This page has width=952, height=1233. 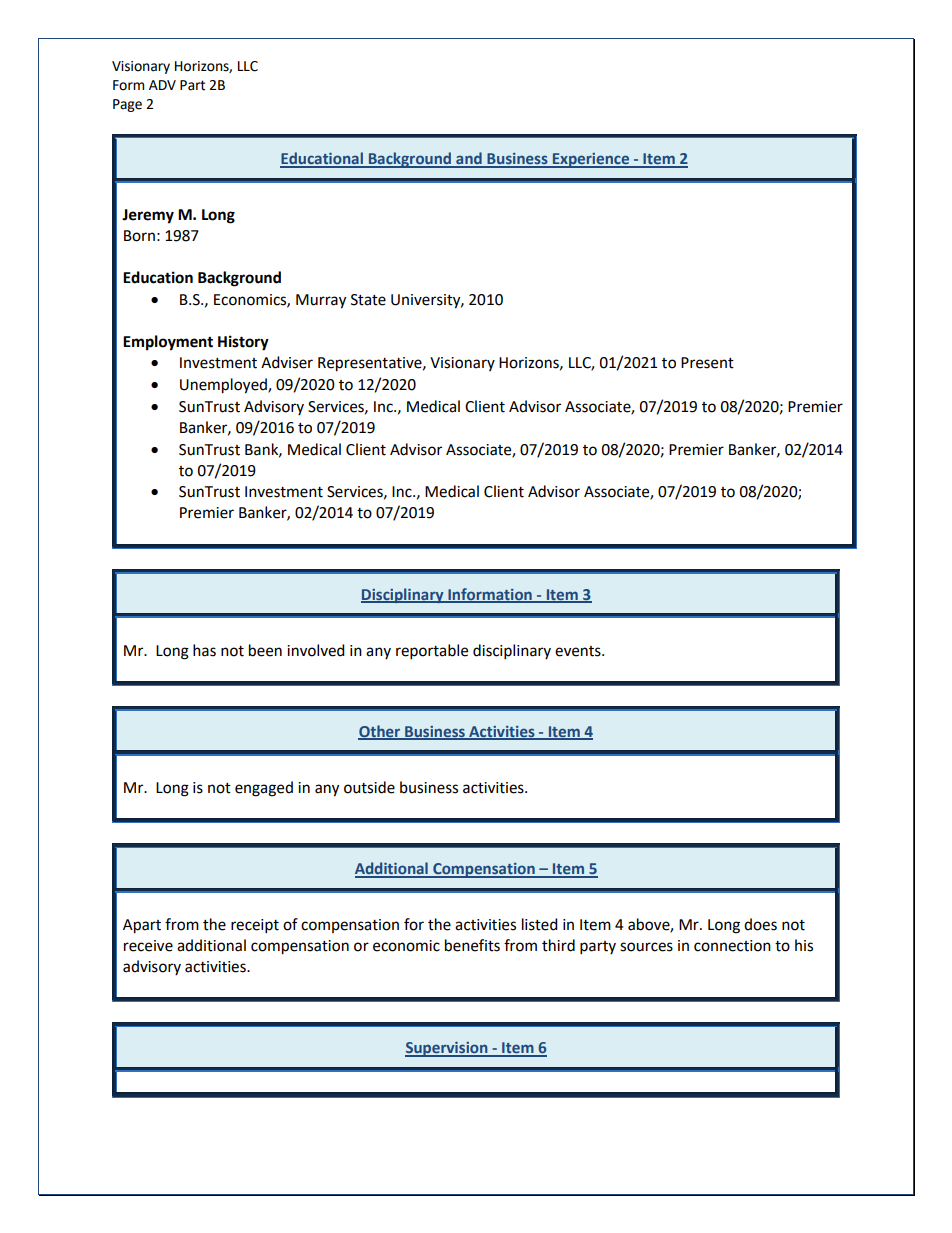 I want to click on Employment, so click(x=168, y=343).
